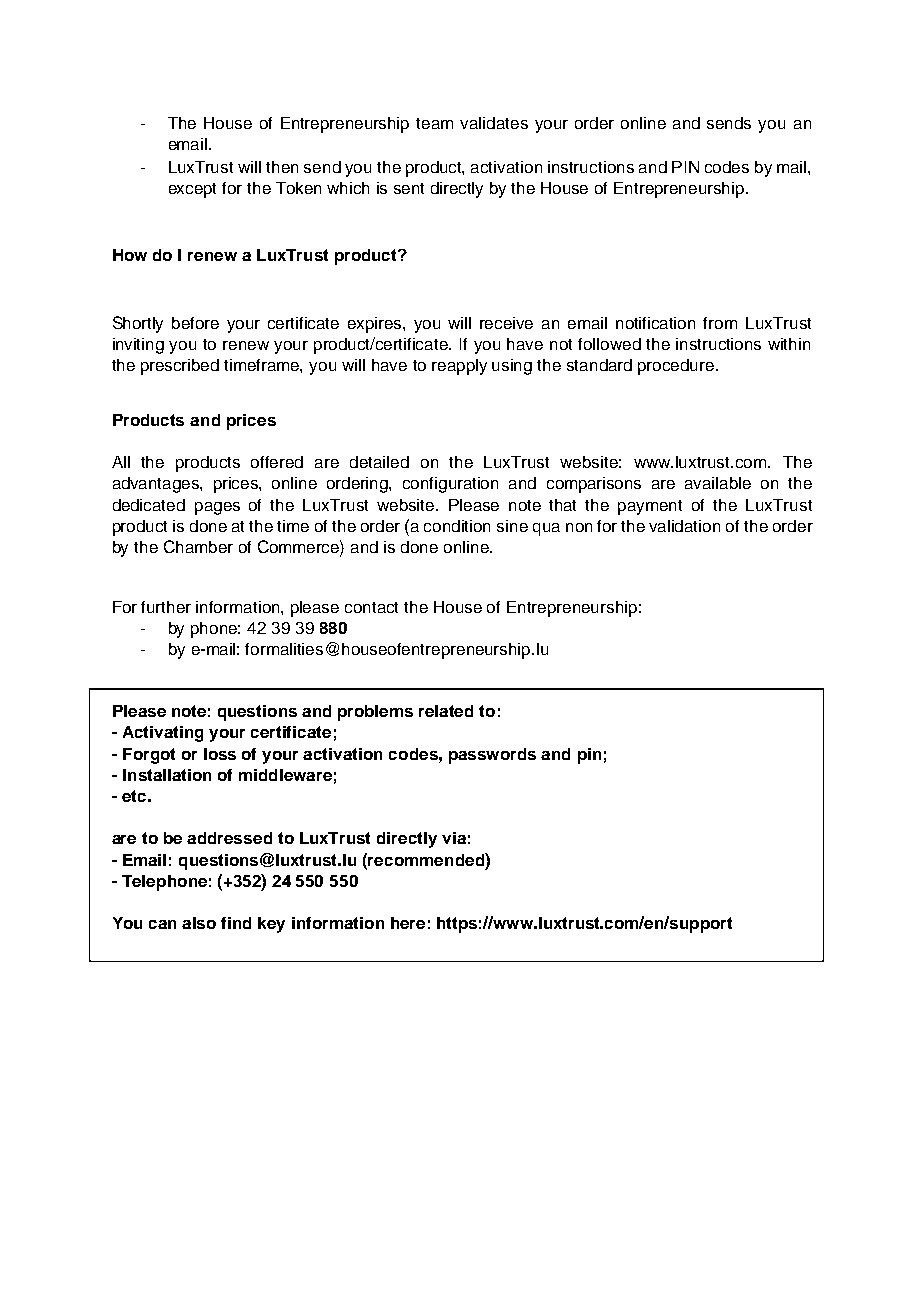  I want to click on team, so click(434, 123).
